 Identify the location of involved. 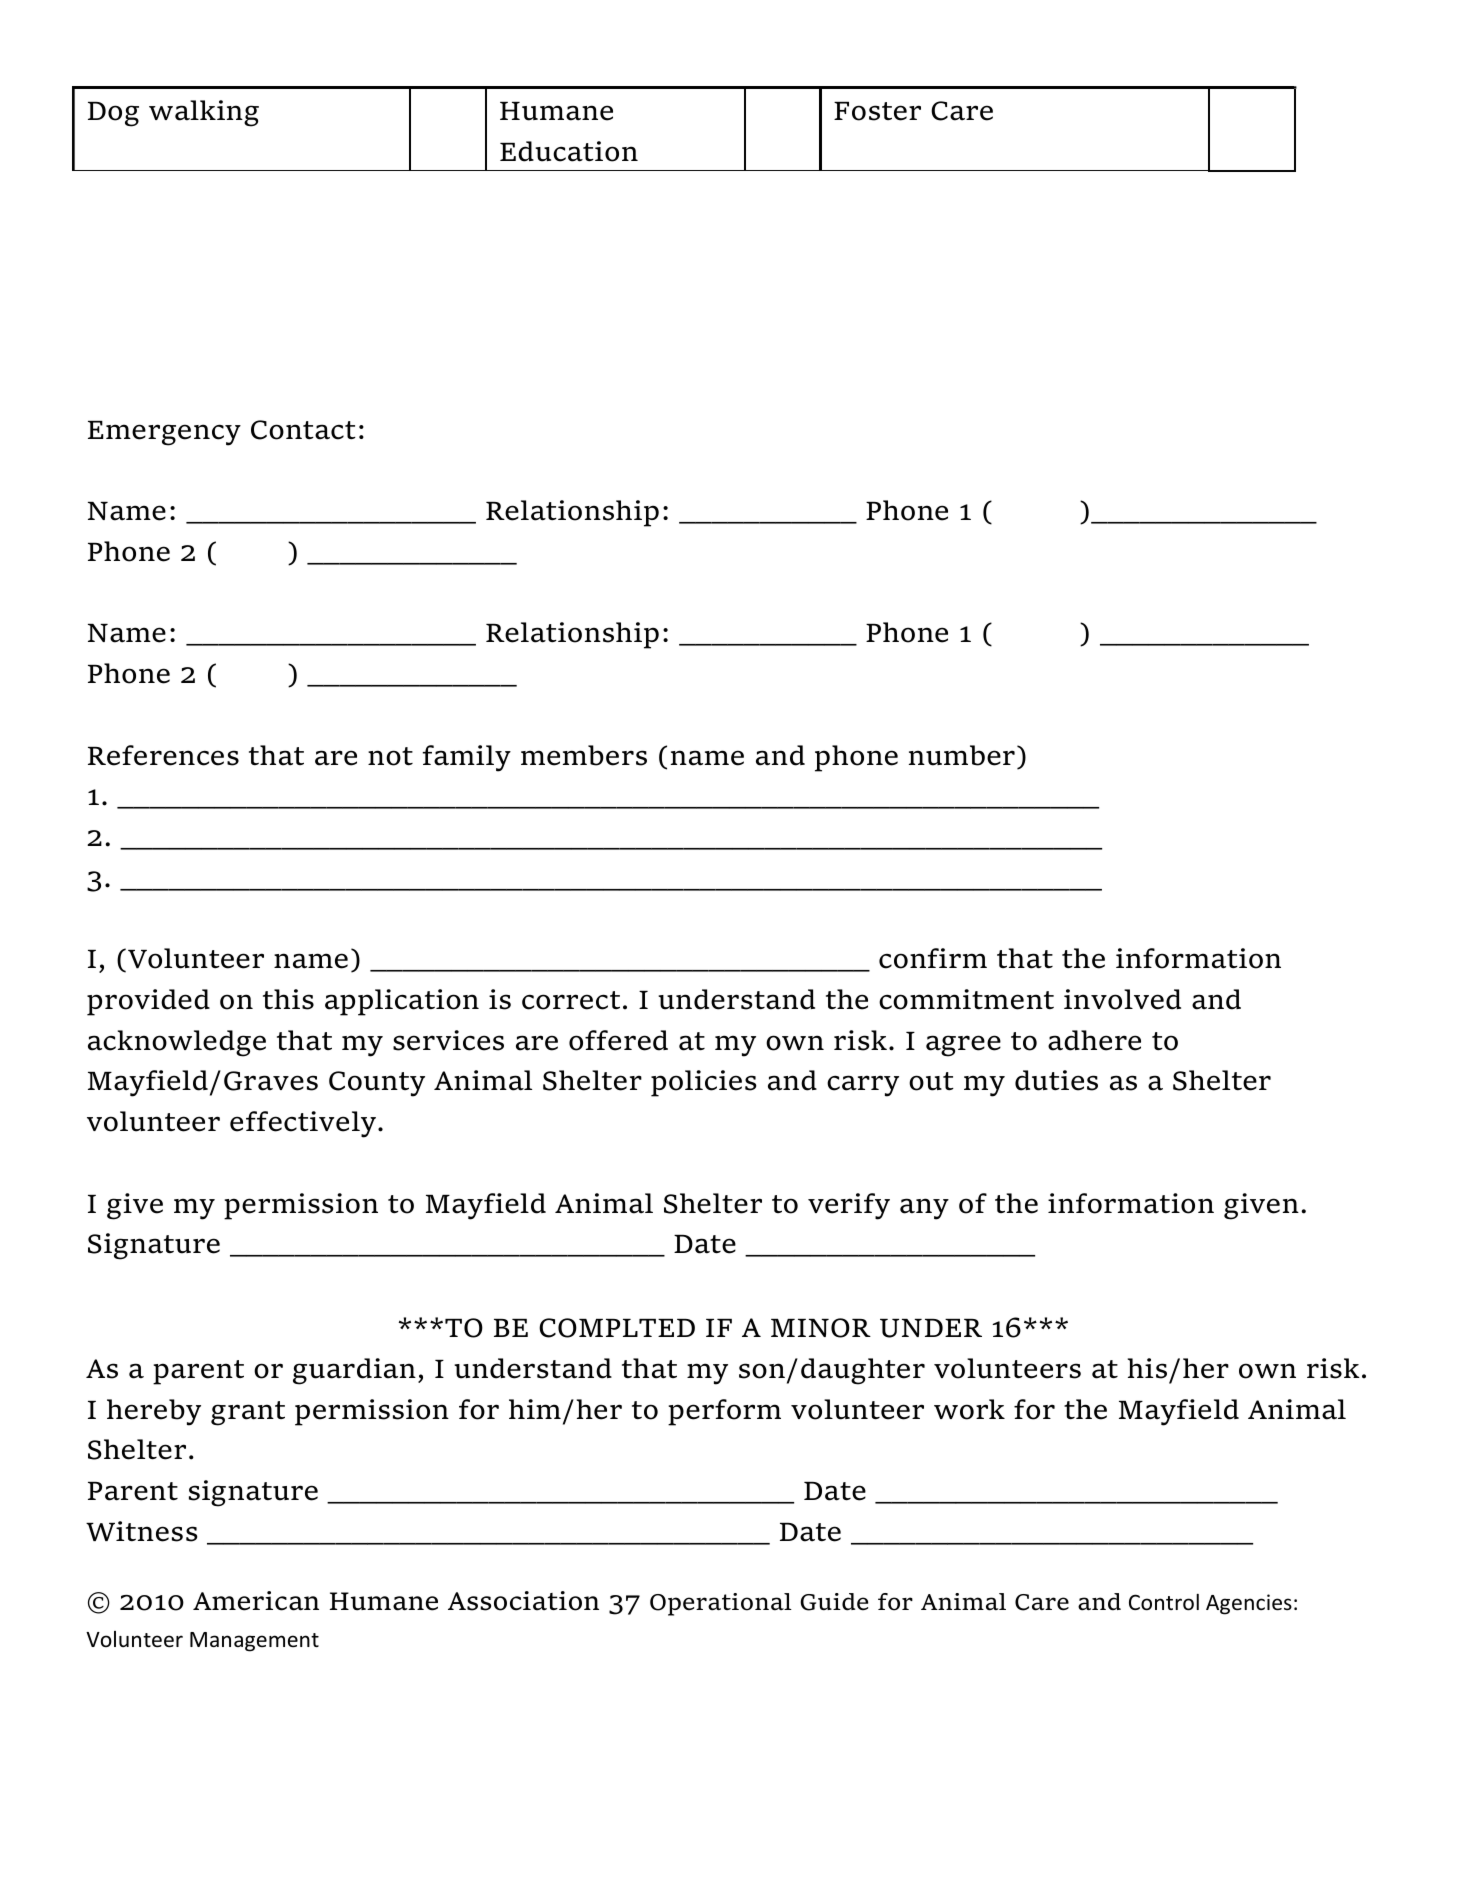
(1122, 999).
